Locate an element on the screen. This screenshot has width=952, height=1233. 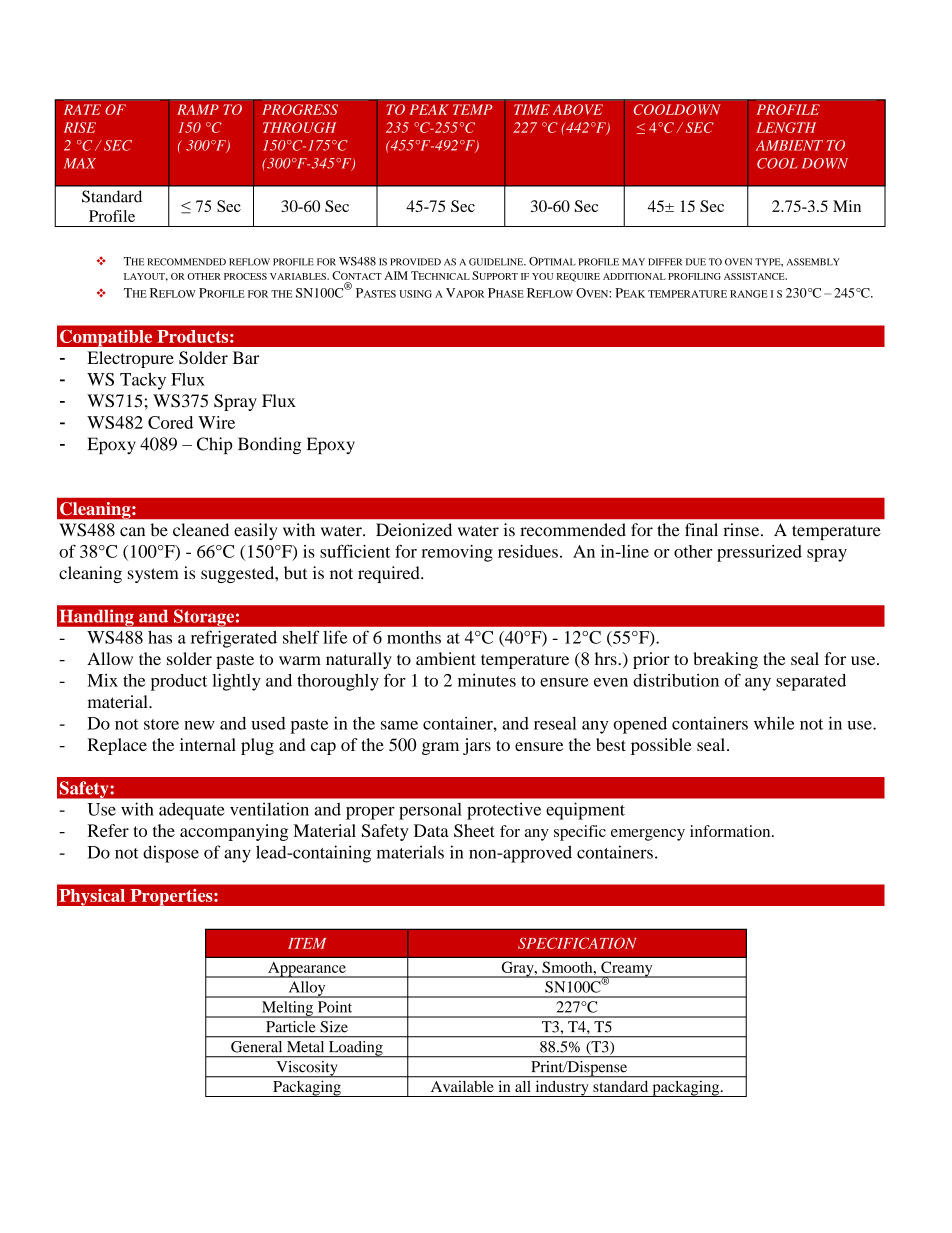
RAMP is located at coordinates (198, 109).
